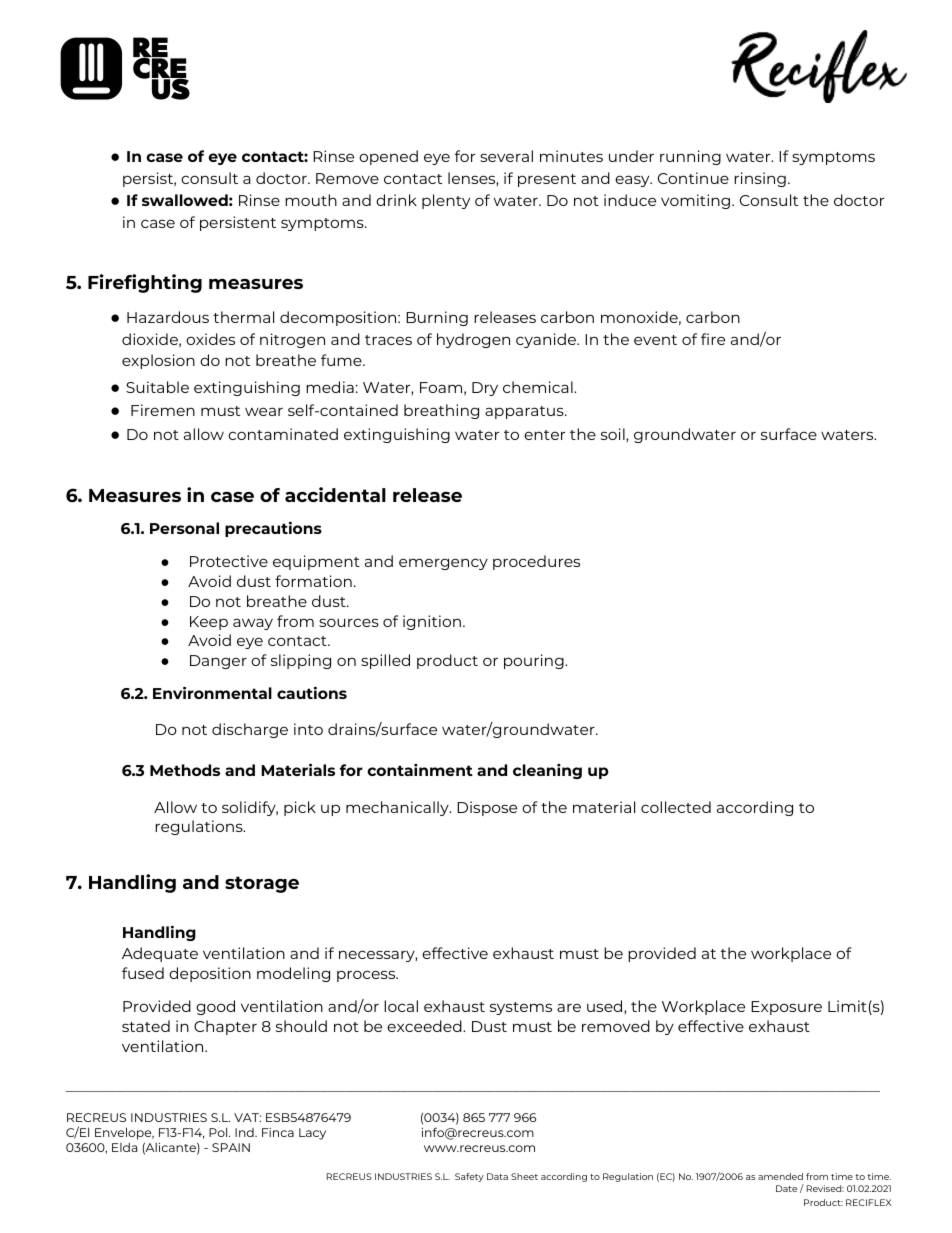  I want to click on mouth, so click(311, 200).
